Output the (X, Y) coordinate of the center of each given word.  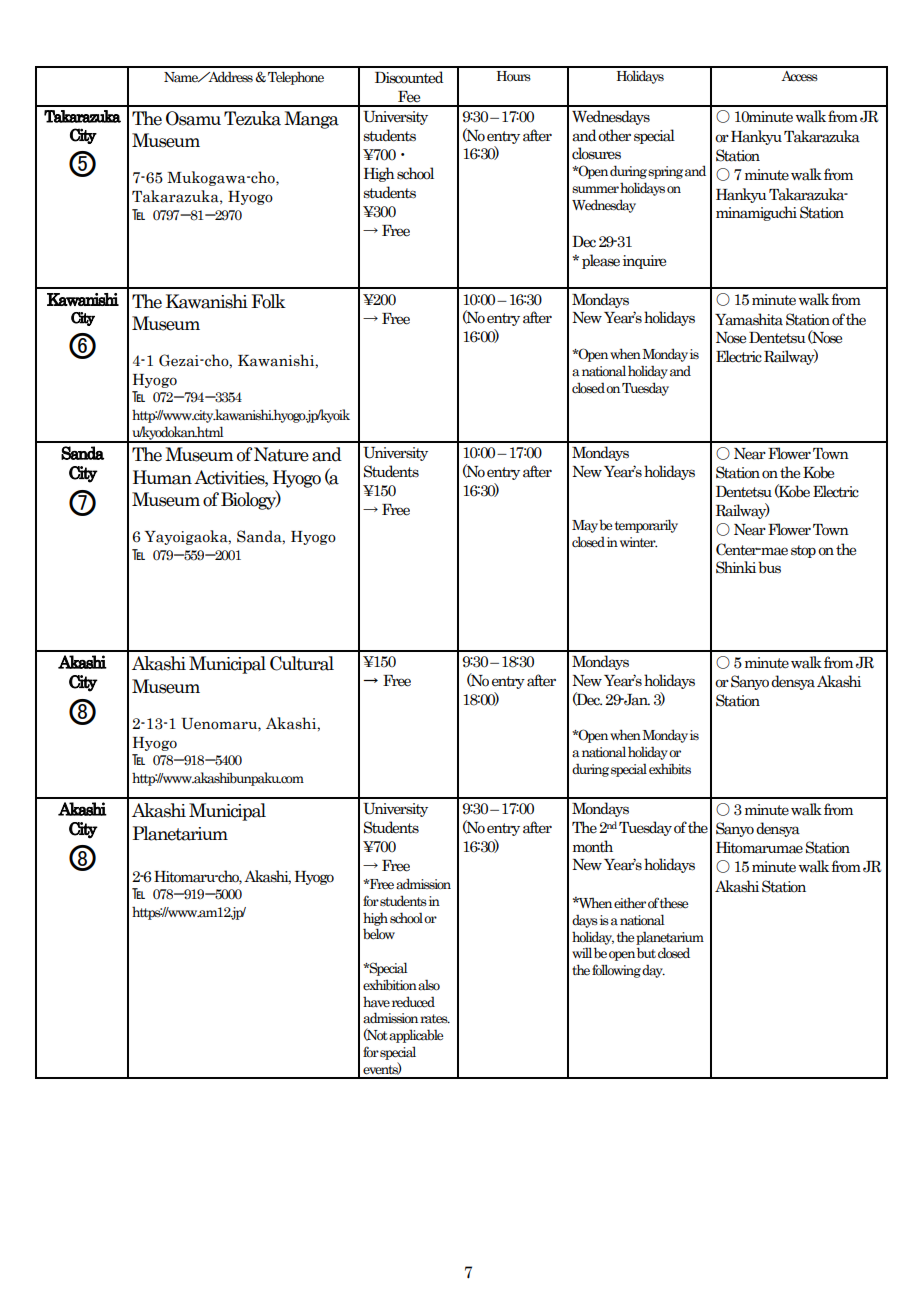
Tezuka (252, 118)
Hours (514, 76)
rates (435, 1019)
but (646, 952)
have (376, 1002)
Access (799, 76)
